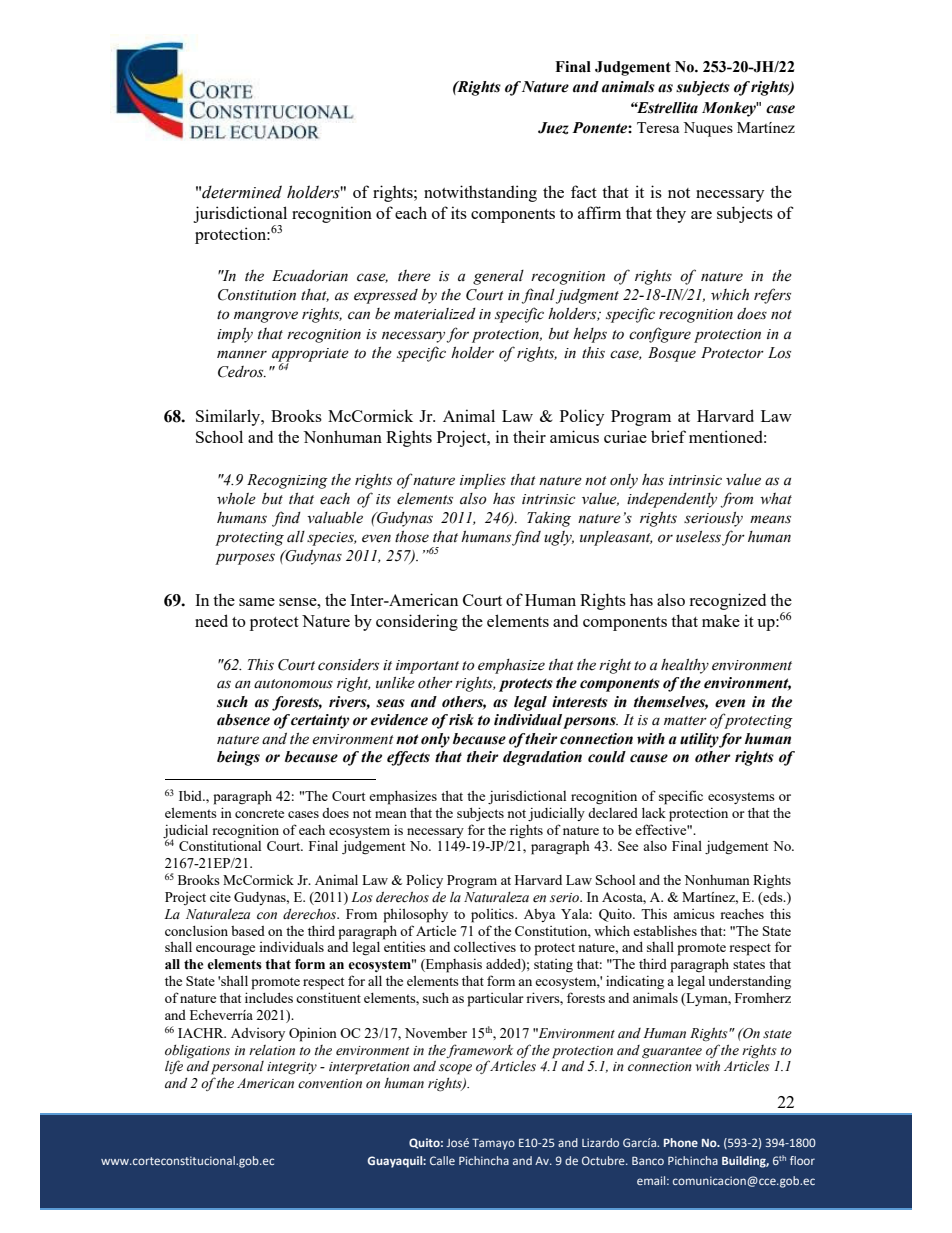 Image resolution: width=952 pixels, height=1233 pixels. Describe the element at coordinates (658, 127) in the screenshot. I see `Teresa` at that location.
